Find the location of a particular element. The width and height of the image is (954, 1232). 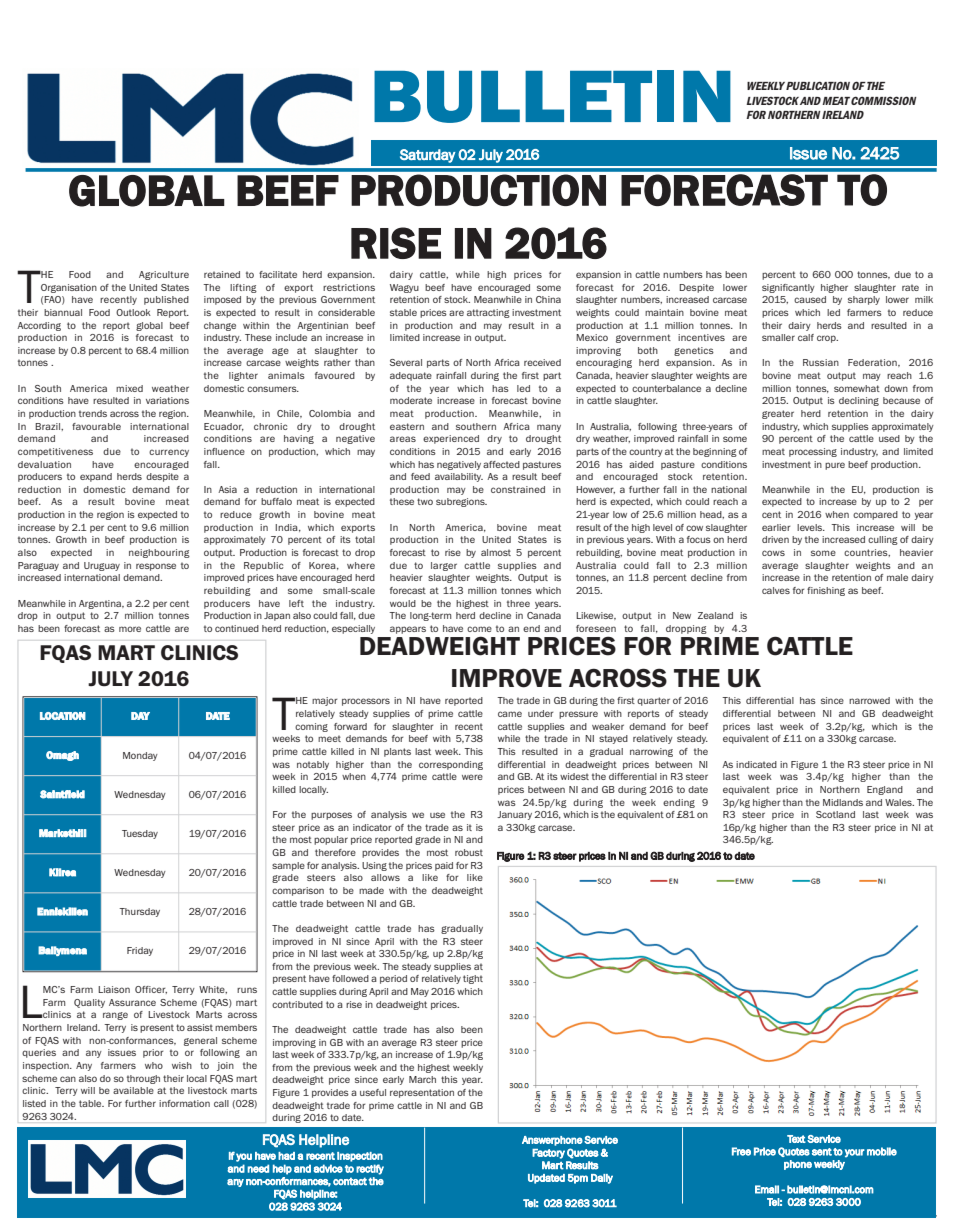

significantly is located at coordinates (788, 288).
